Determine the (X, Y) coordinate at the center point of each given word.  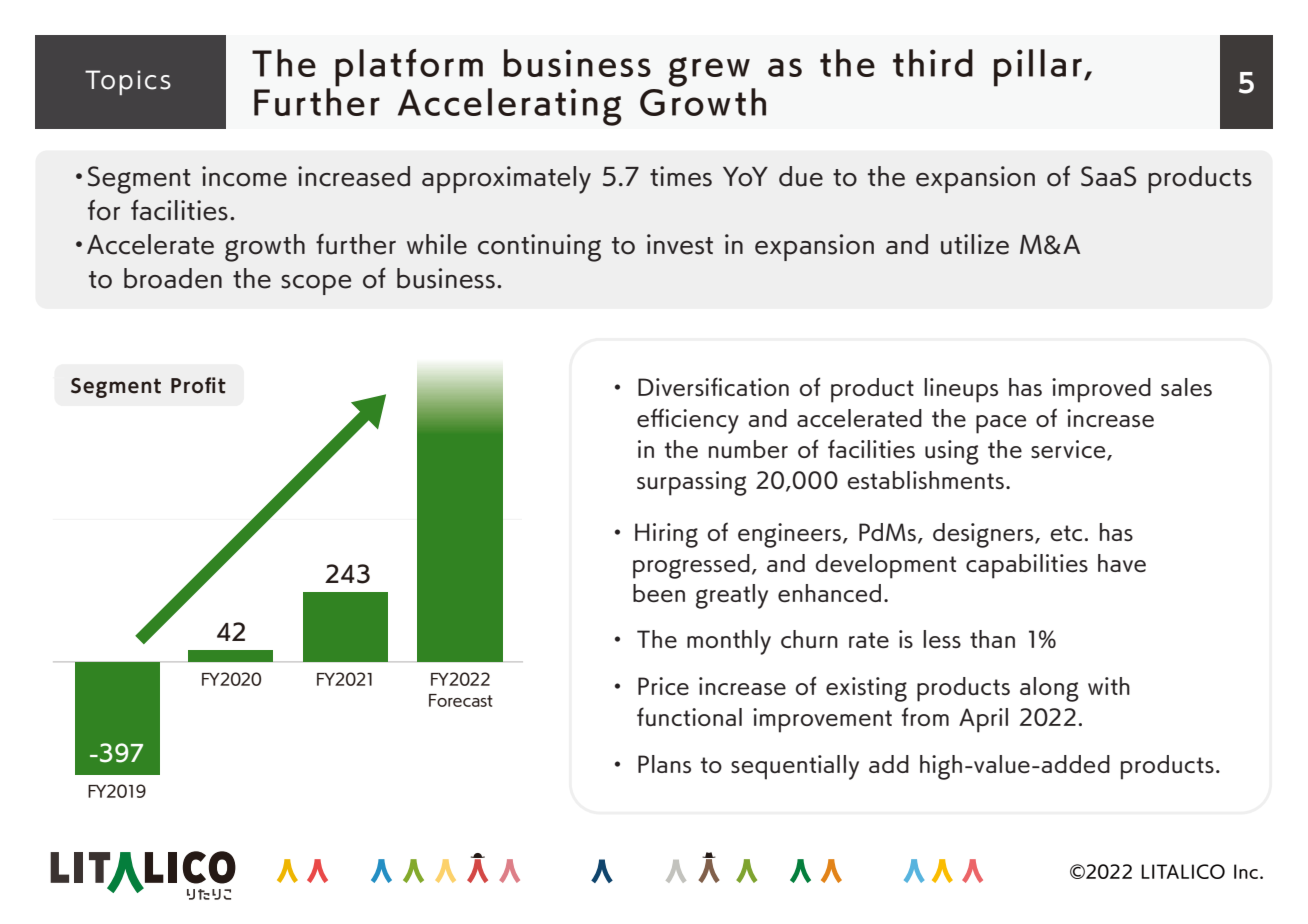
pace (1001, 424)
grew (710, 73)
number (748, 449)
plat (368, 68)
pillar (1038, 68)
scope (316, 285)
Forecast (461, 700)
